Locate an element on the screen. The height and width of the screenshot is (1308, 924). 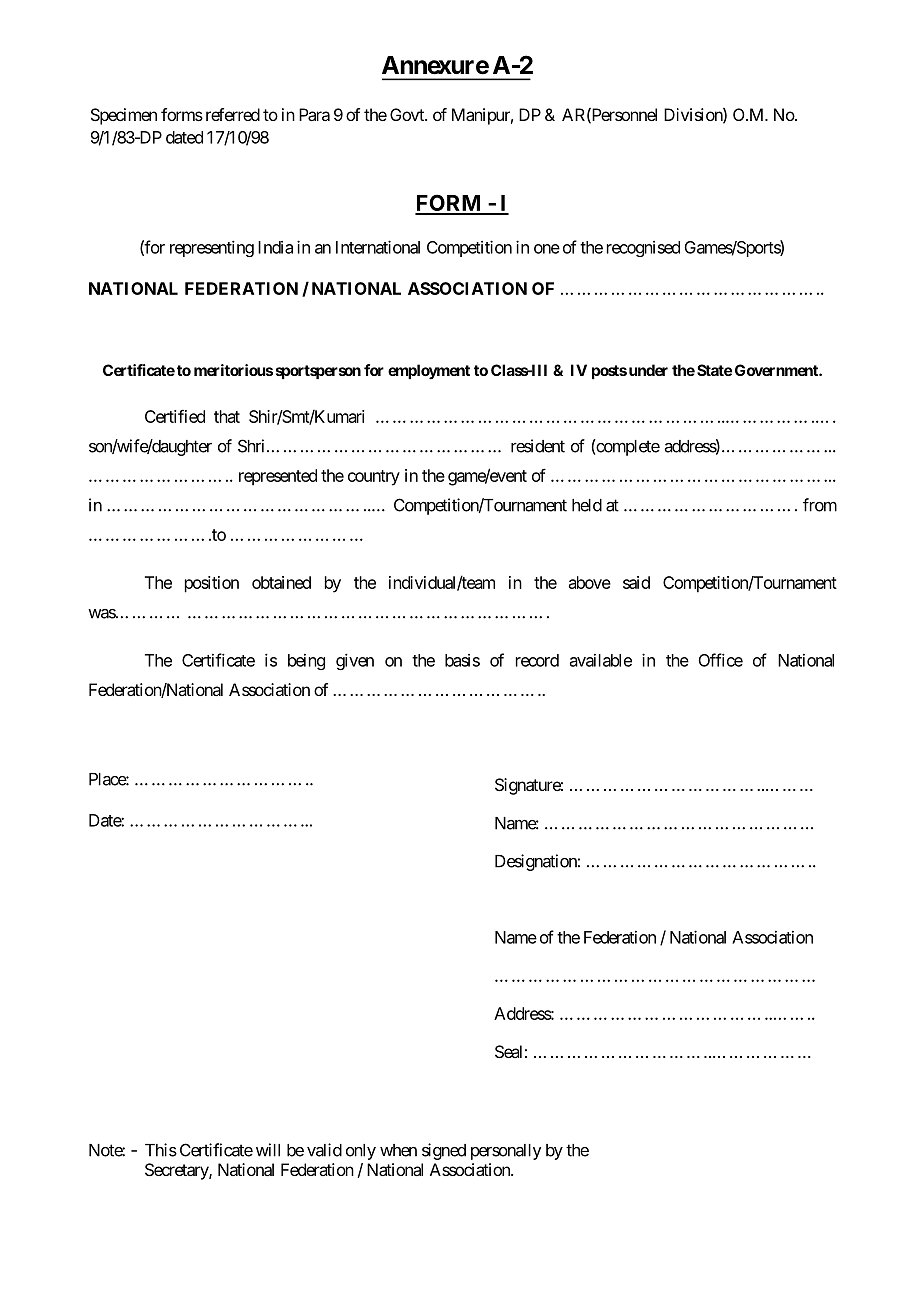
position is located at coordinates (212, 584).
